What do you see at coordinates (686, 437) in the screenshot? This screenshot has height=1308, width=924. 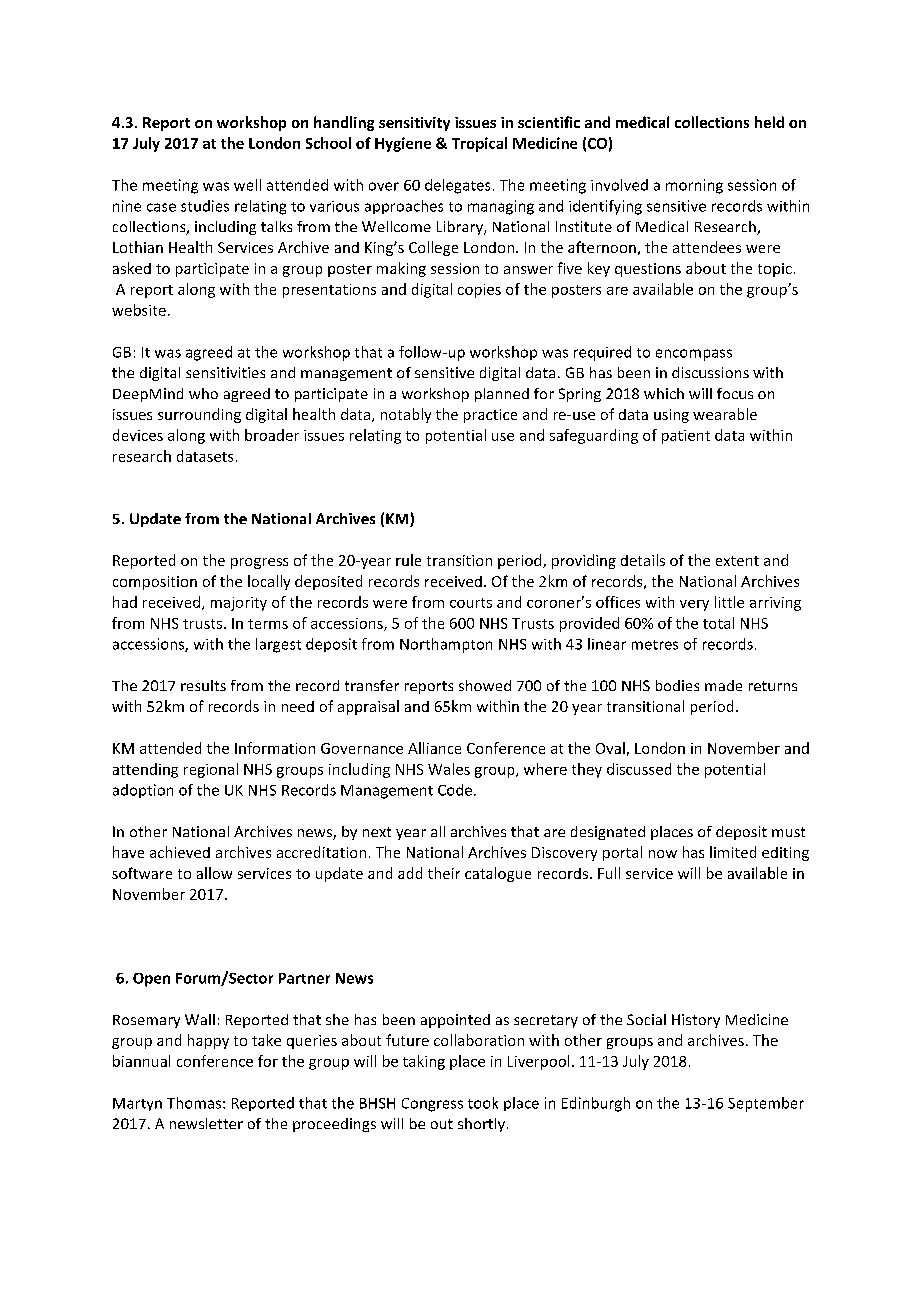 I see `patient` at bounding box center [686, 437].
